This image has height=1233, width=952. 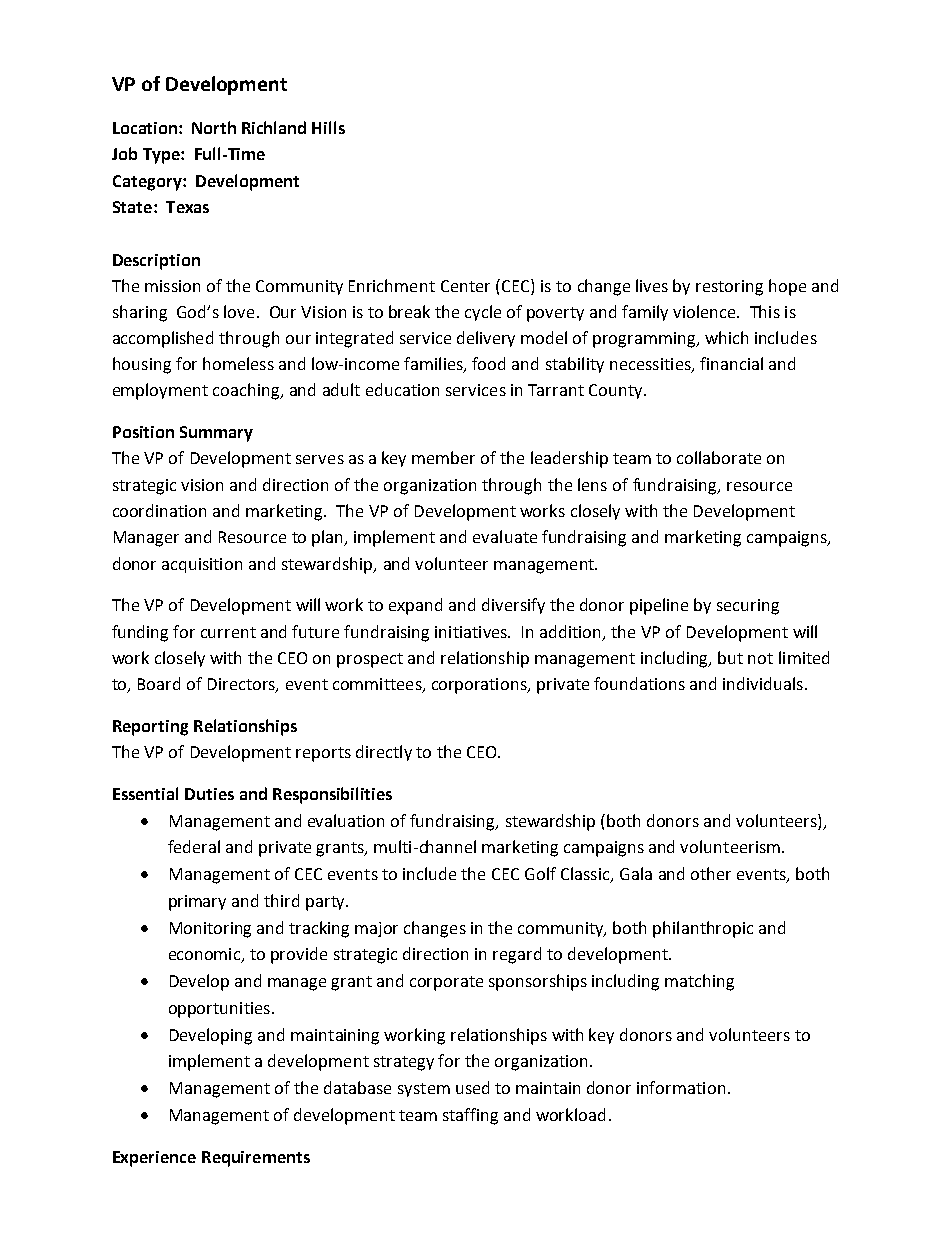 I want to click on North, so click(x=214, y=127).
